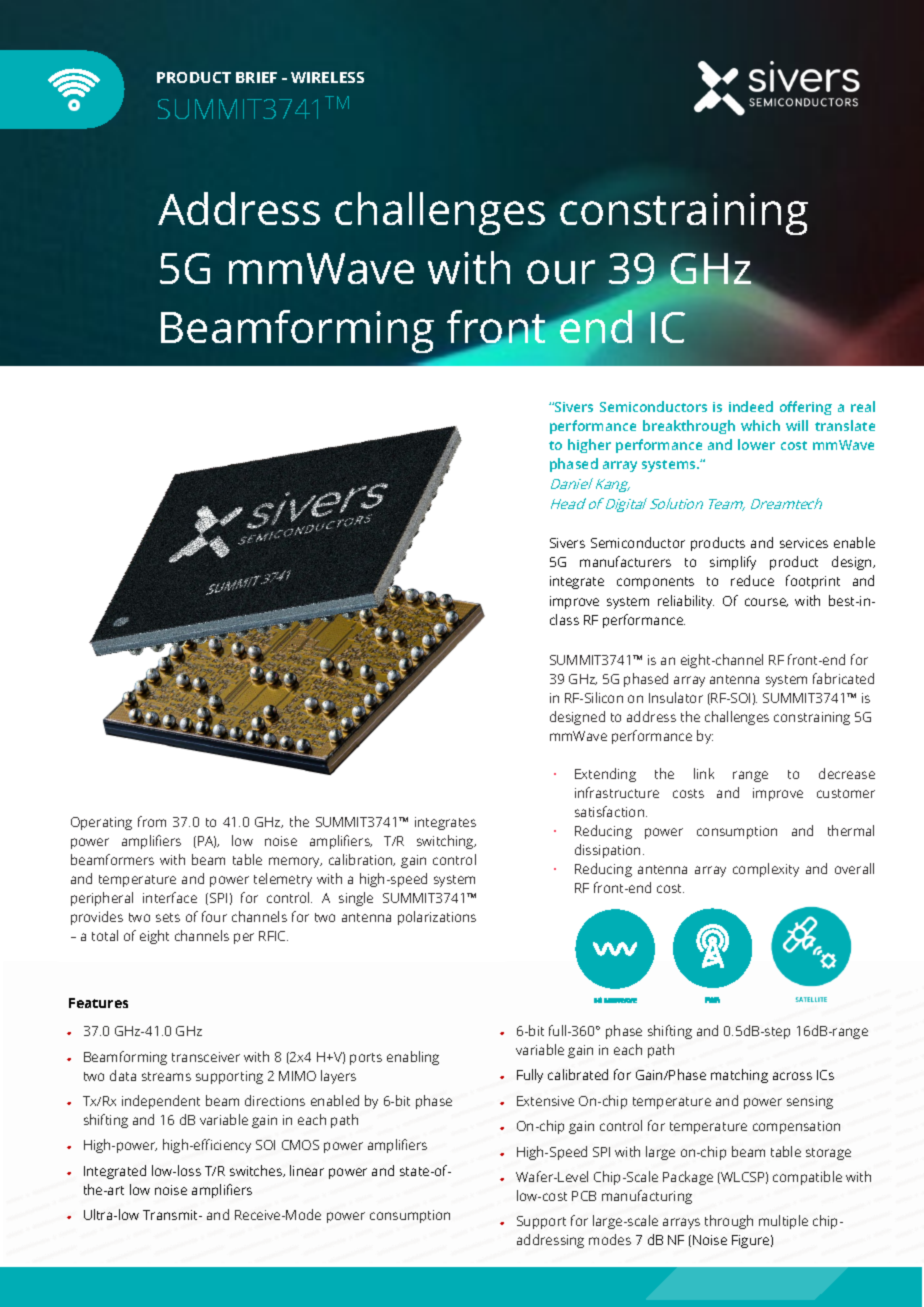  What do you see at coordinates (843, 678) in the image?
I see `fabricated` at bounding box center [843, 678].
